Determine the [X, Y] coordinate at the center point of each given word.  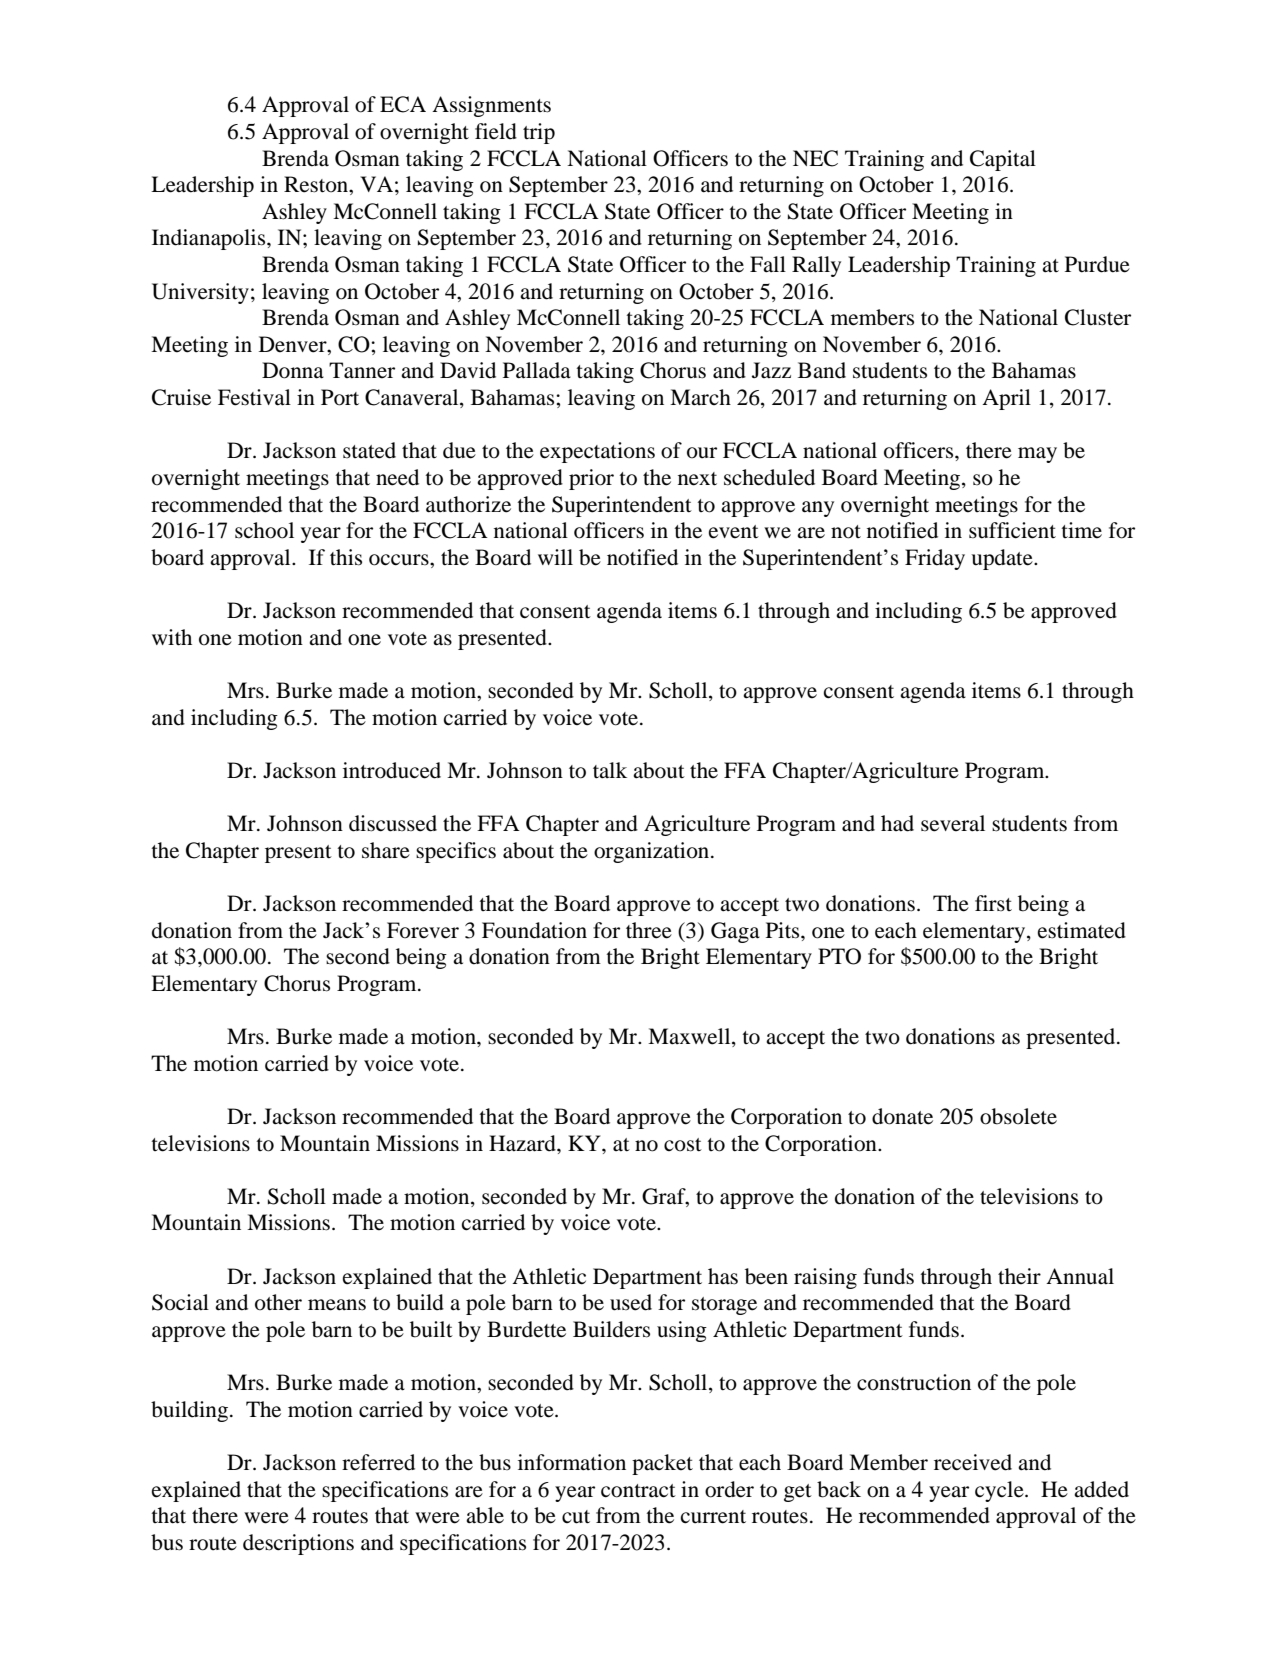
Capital [1003, 160]
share [386, 850]
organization [653, 852]
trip [539, 133]
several [953, 823]
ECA [403, 104]
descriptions [298, 1544]
